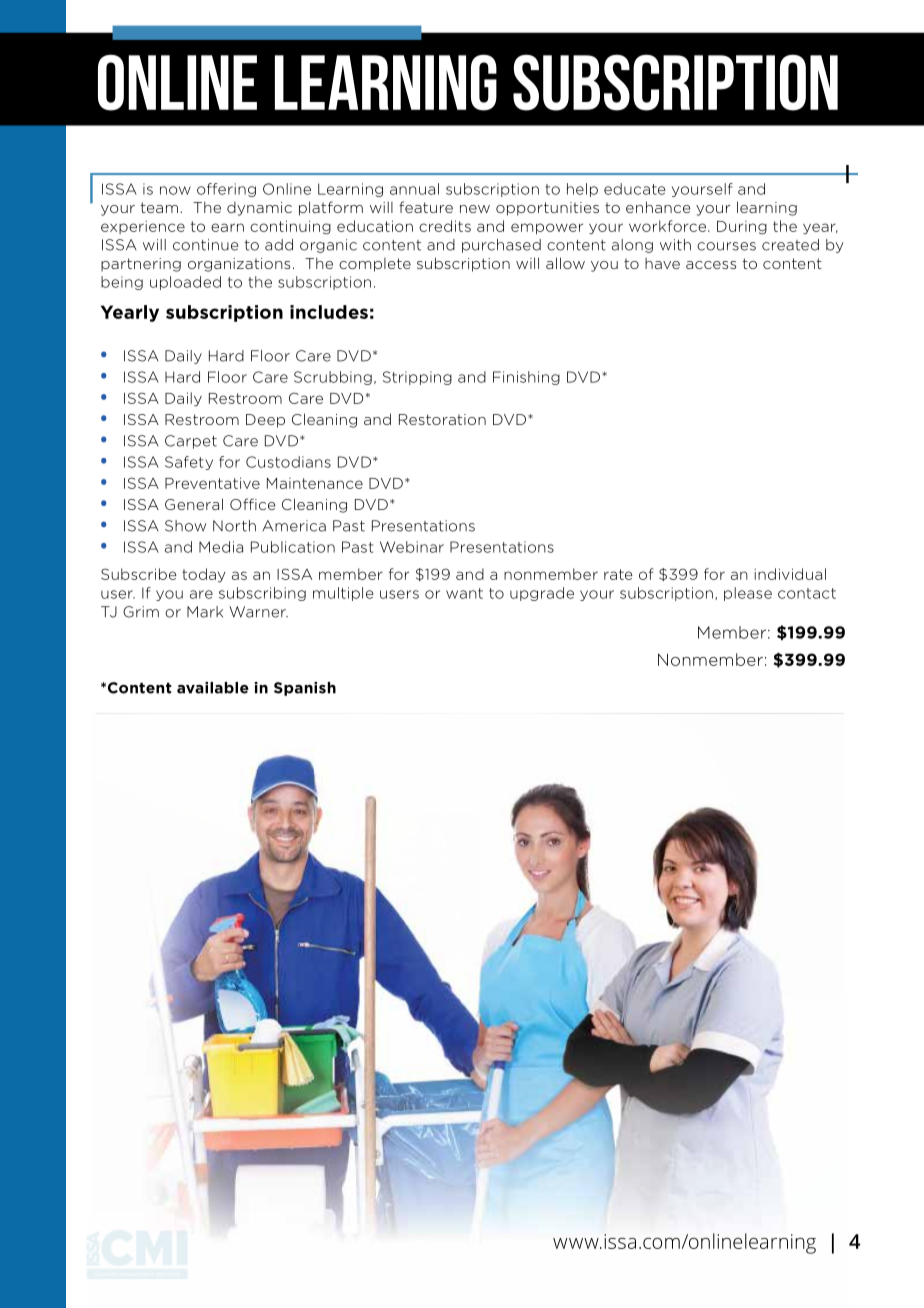  What do you see at coordinates (226, 190) in the screenshot?
I see `offering` at bounding box center [226, 190].
